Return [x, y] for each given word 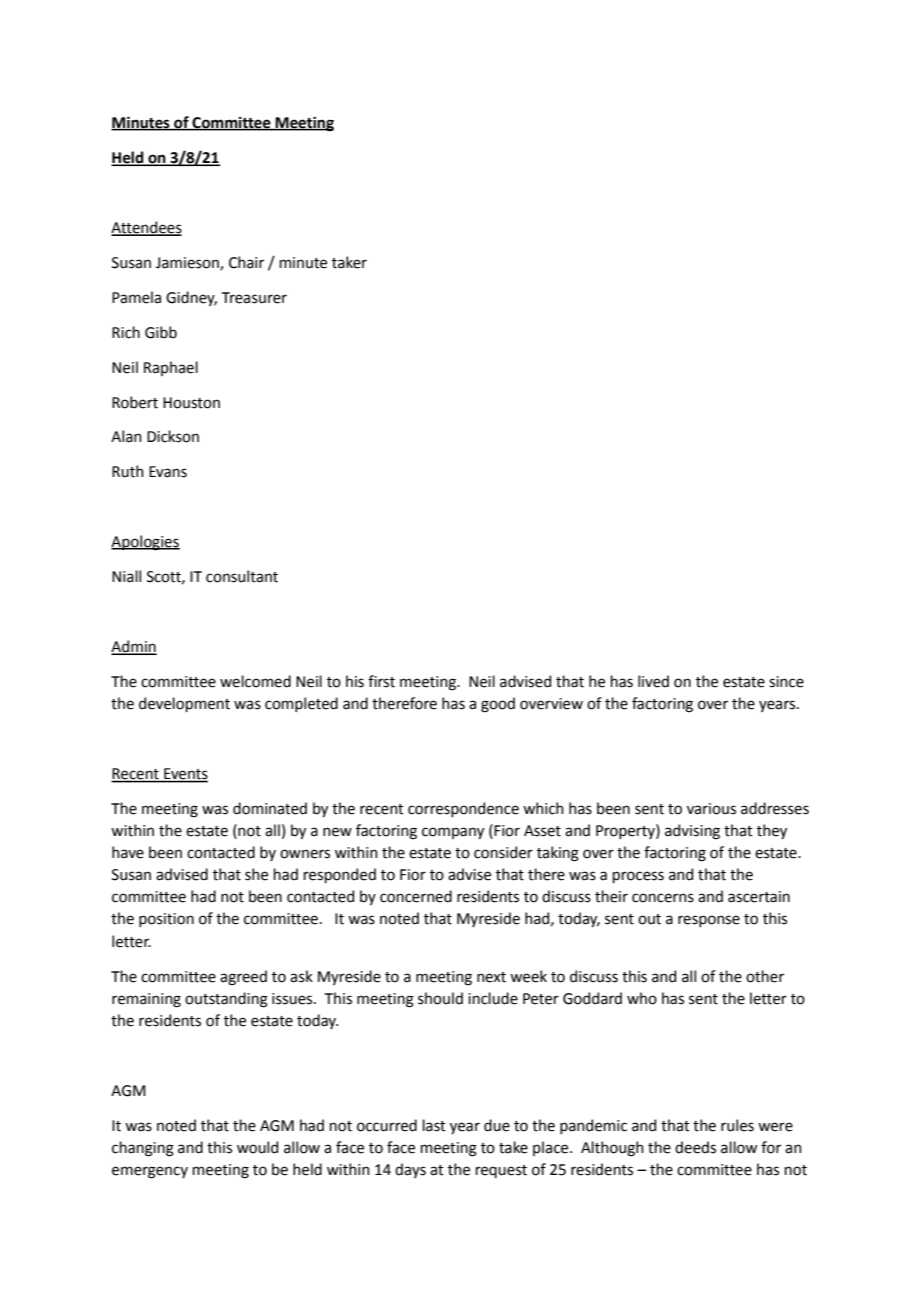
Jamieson [188, 263]
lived [653, 681]
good [498, 705]
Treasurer [254, 298]
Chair [246, 262]
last [434, 1125]
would [257, 1147]
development [184, 704]
